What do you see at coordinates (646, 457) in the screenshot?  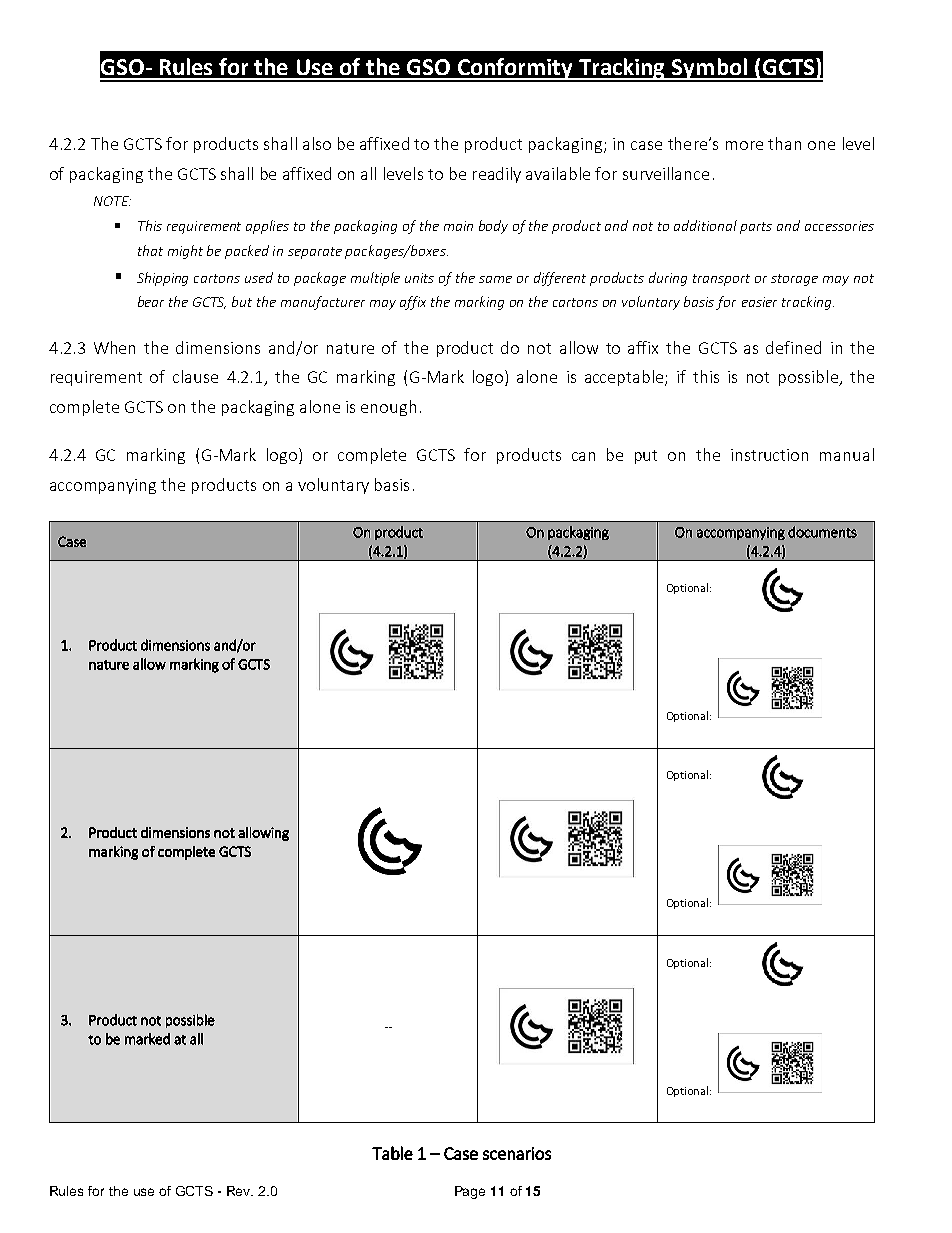 I see `put` at bounding box center [646, 457].
